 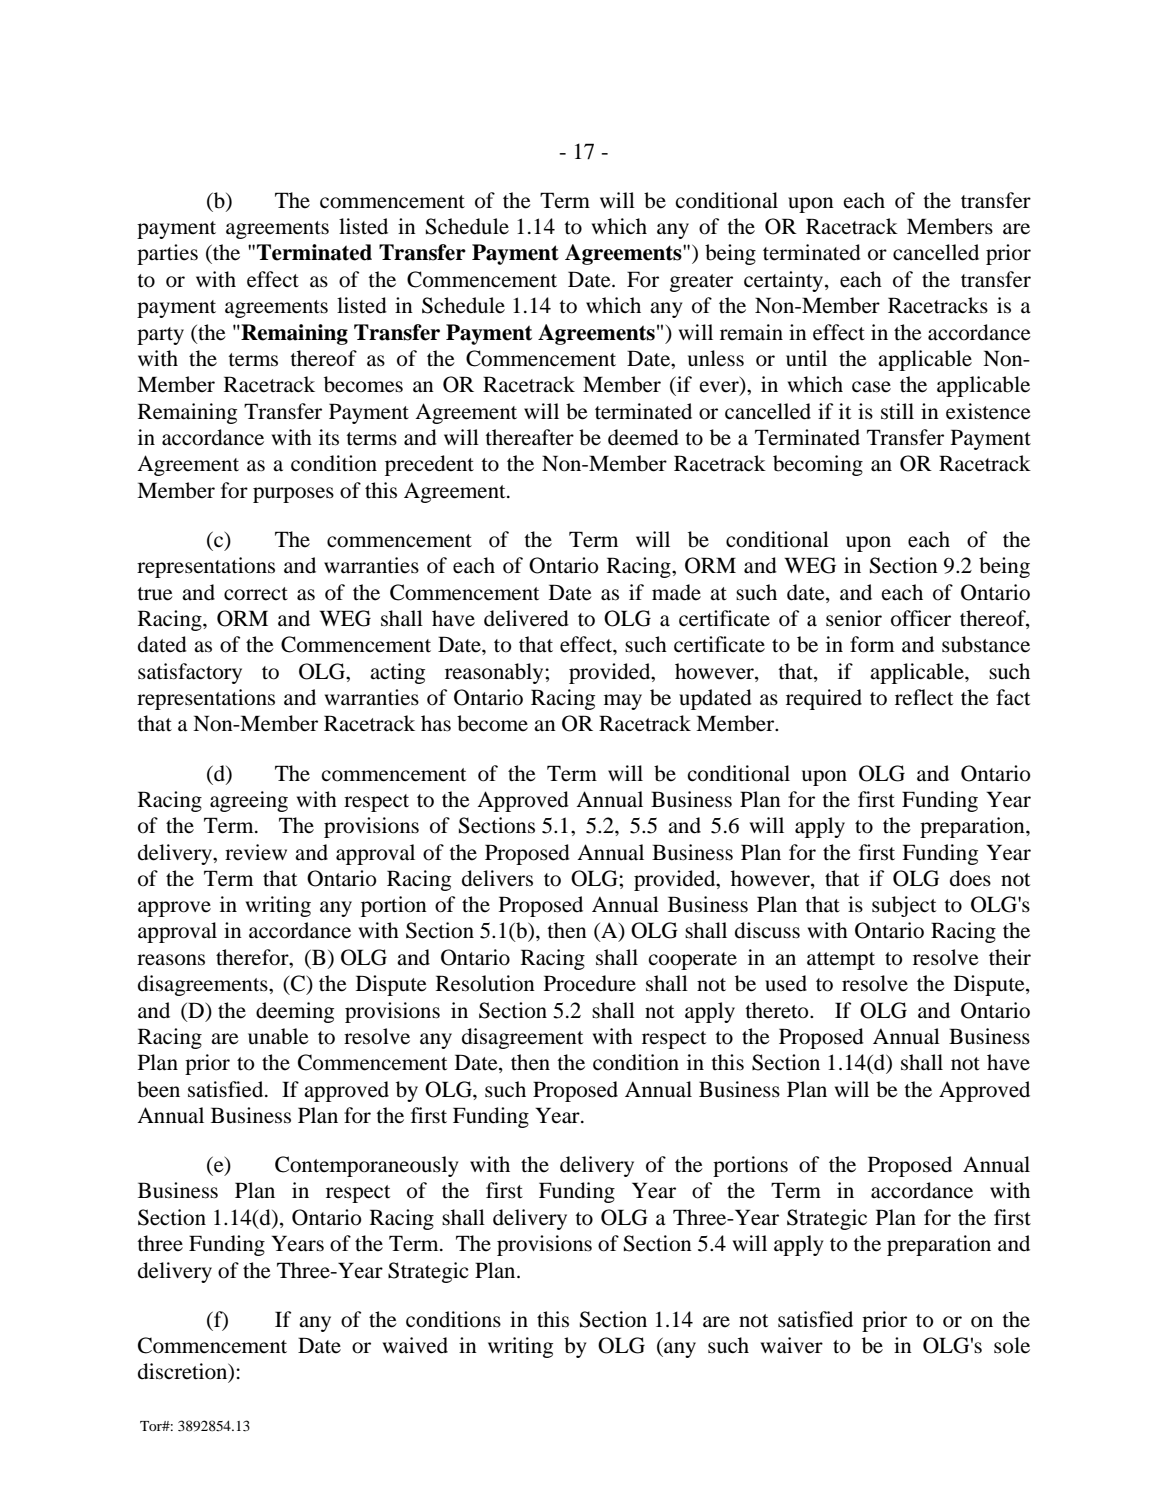 I want to click on parties, so click(x=167, y=254).
